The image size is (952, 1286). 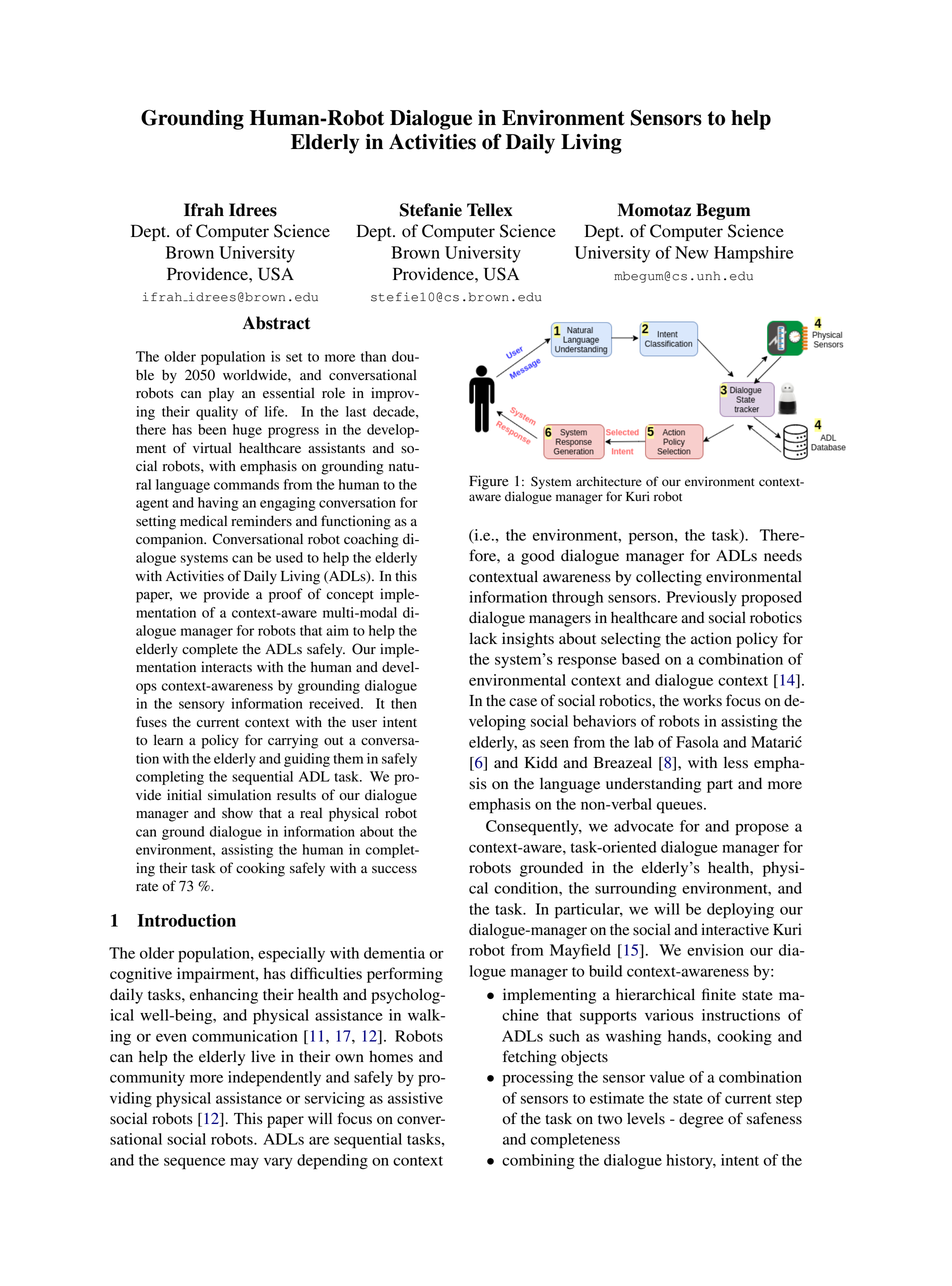 I want to click on Abstract, so click(x=277, y=323).
